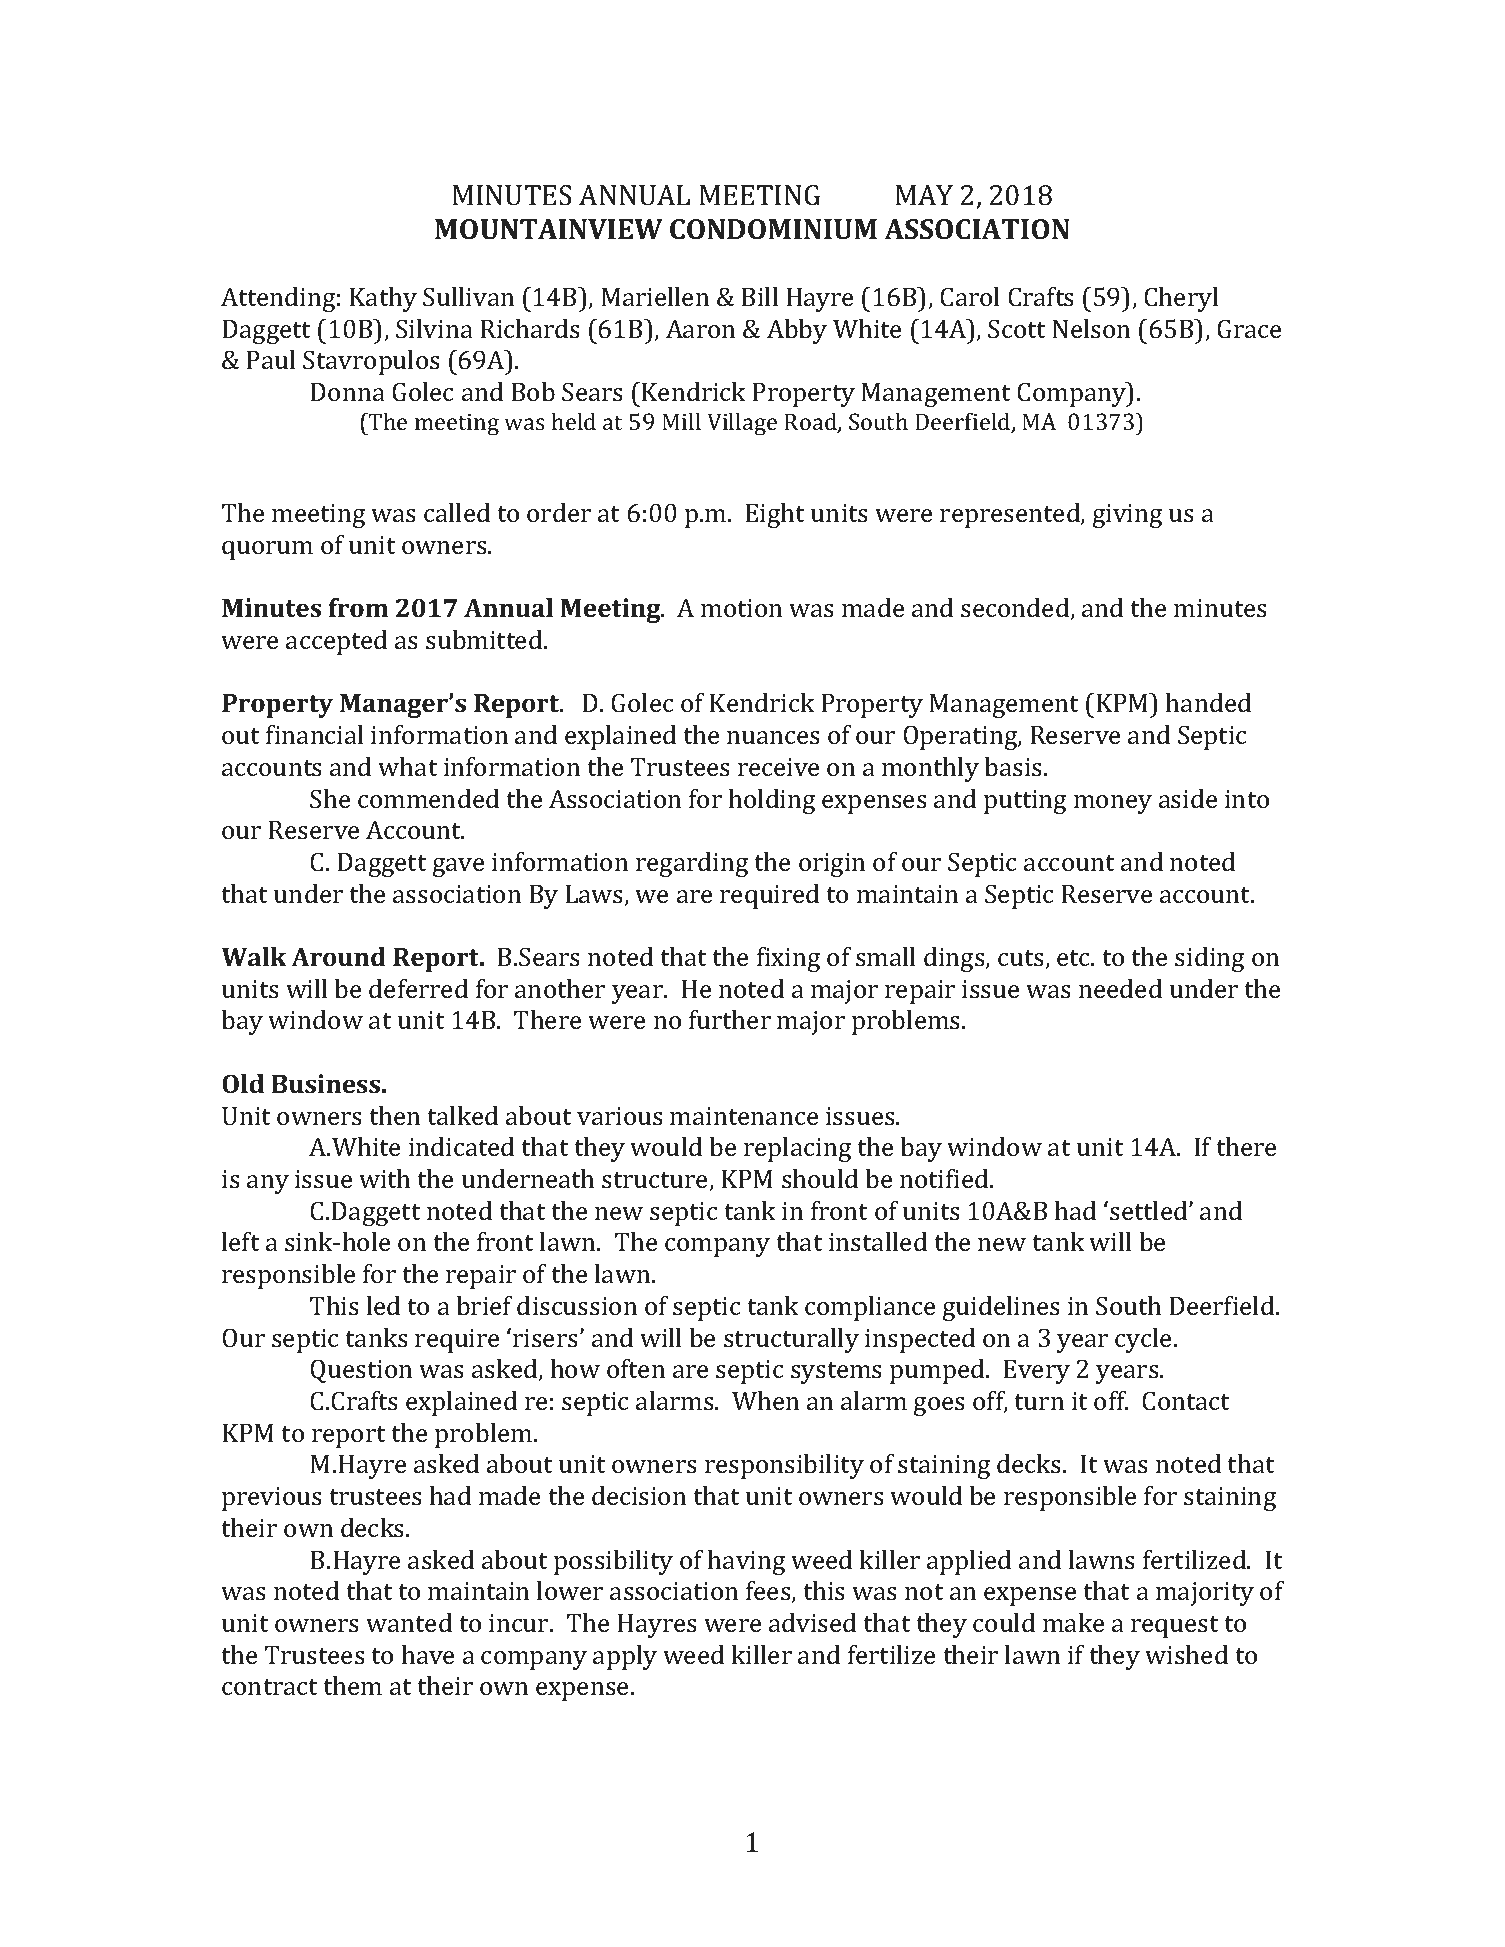 This screenshot has height=1947, width=1505. What do you see at coordinates (338, 957) in the screenshot?
I see `Around` at bounding box center [338, 957].
